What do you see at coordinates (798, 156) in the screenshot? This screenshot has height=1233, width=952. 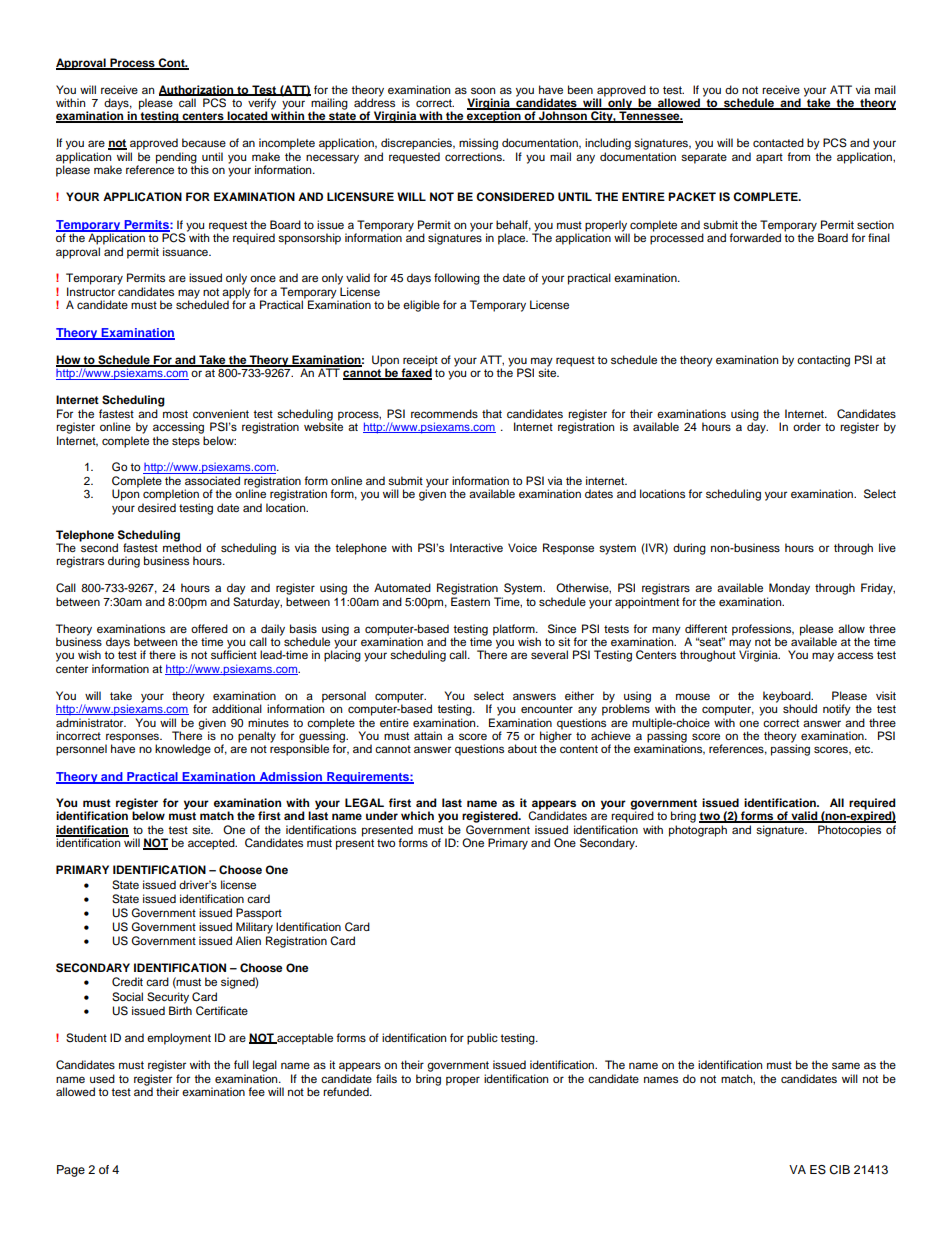 I see `from` at bounding box center [798, 156].
